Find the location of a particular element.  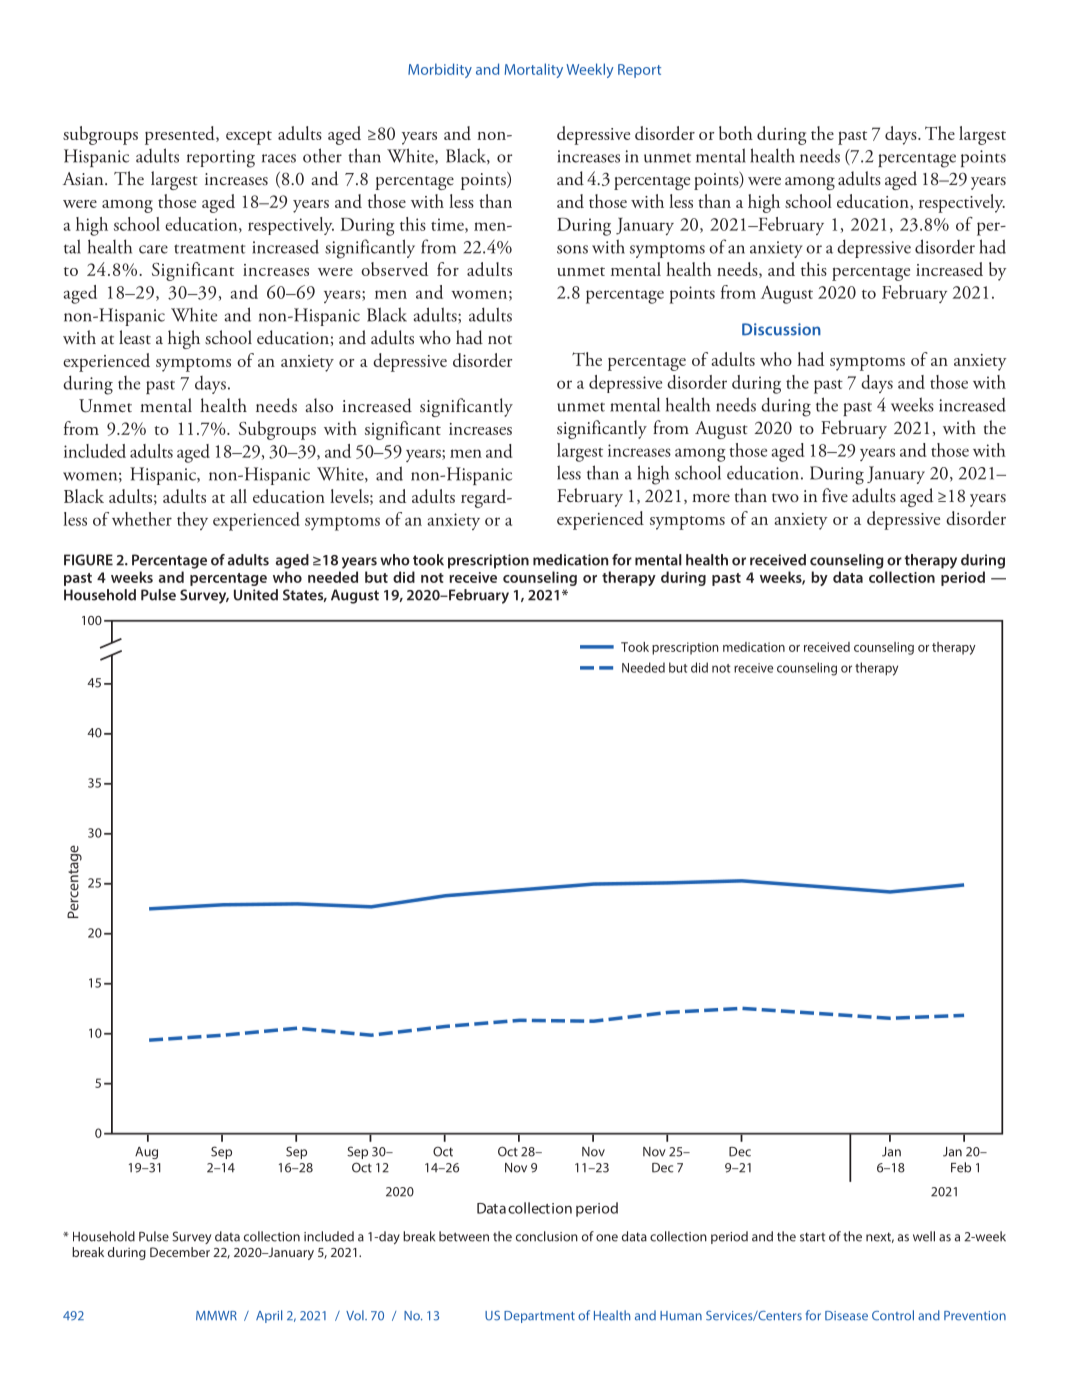

December is located at coordinates (180, 1252).
